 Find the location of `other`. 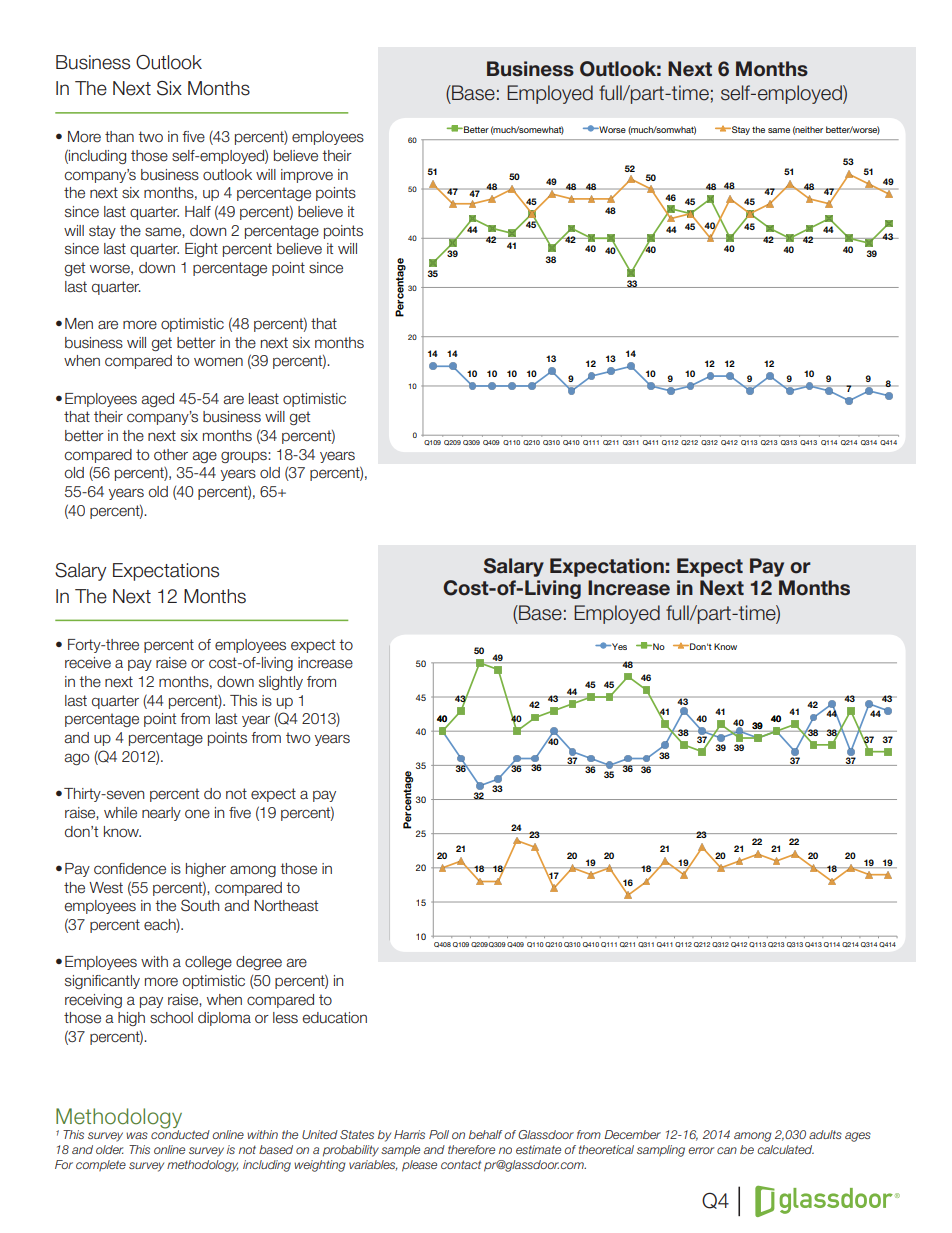

other is located at coordinates (171, 455).
